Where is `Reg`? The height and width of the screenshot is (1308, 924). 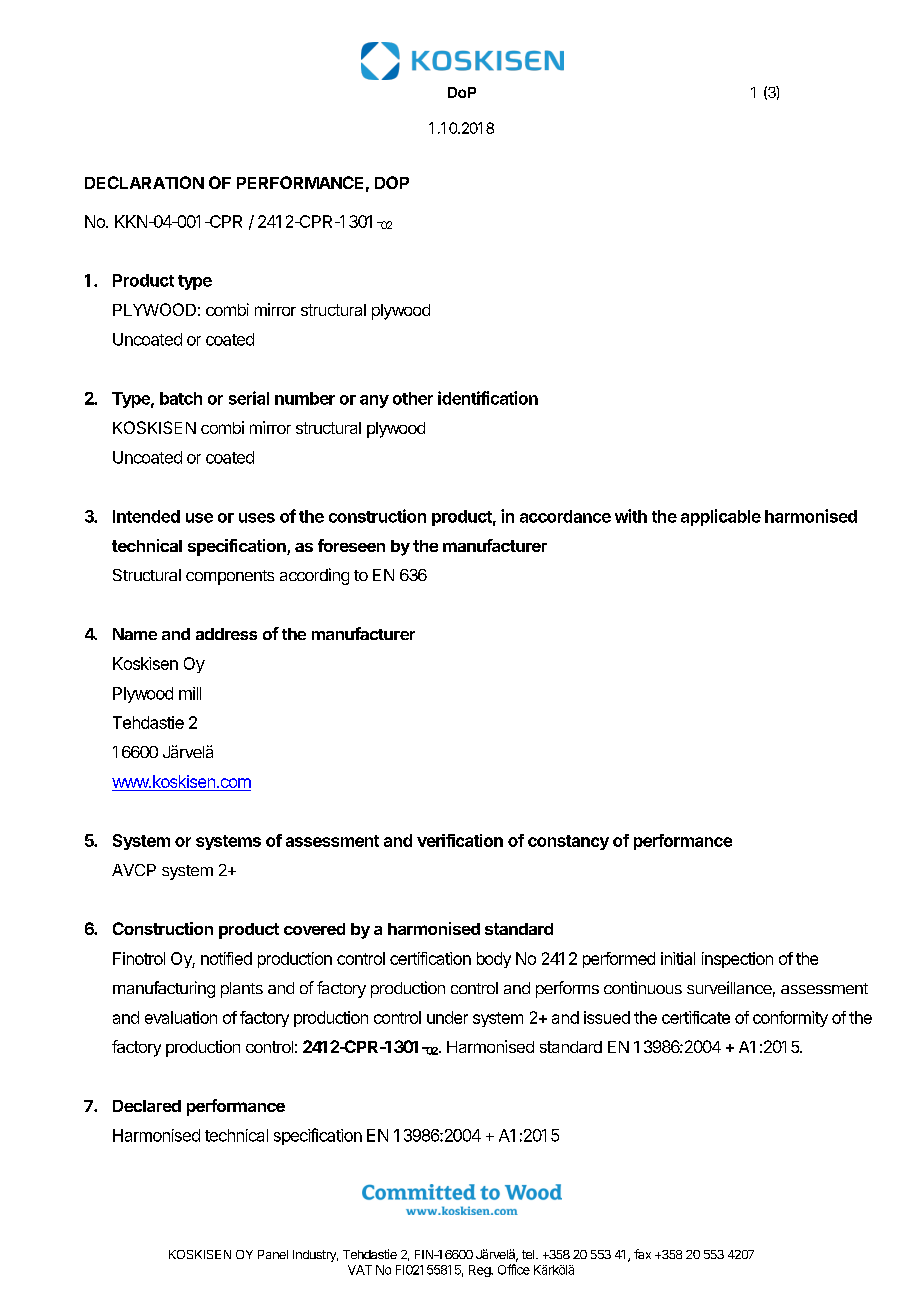
Reg is located at coordinates (480, 1271).
